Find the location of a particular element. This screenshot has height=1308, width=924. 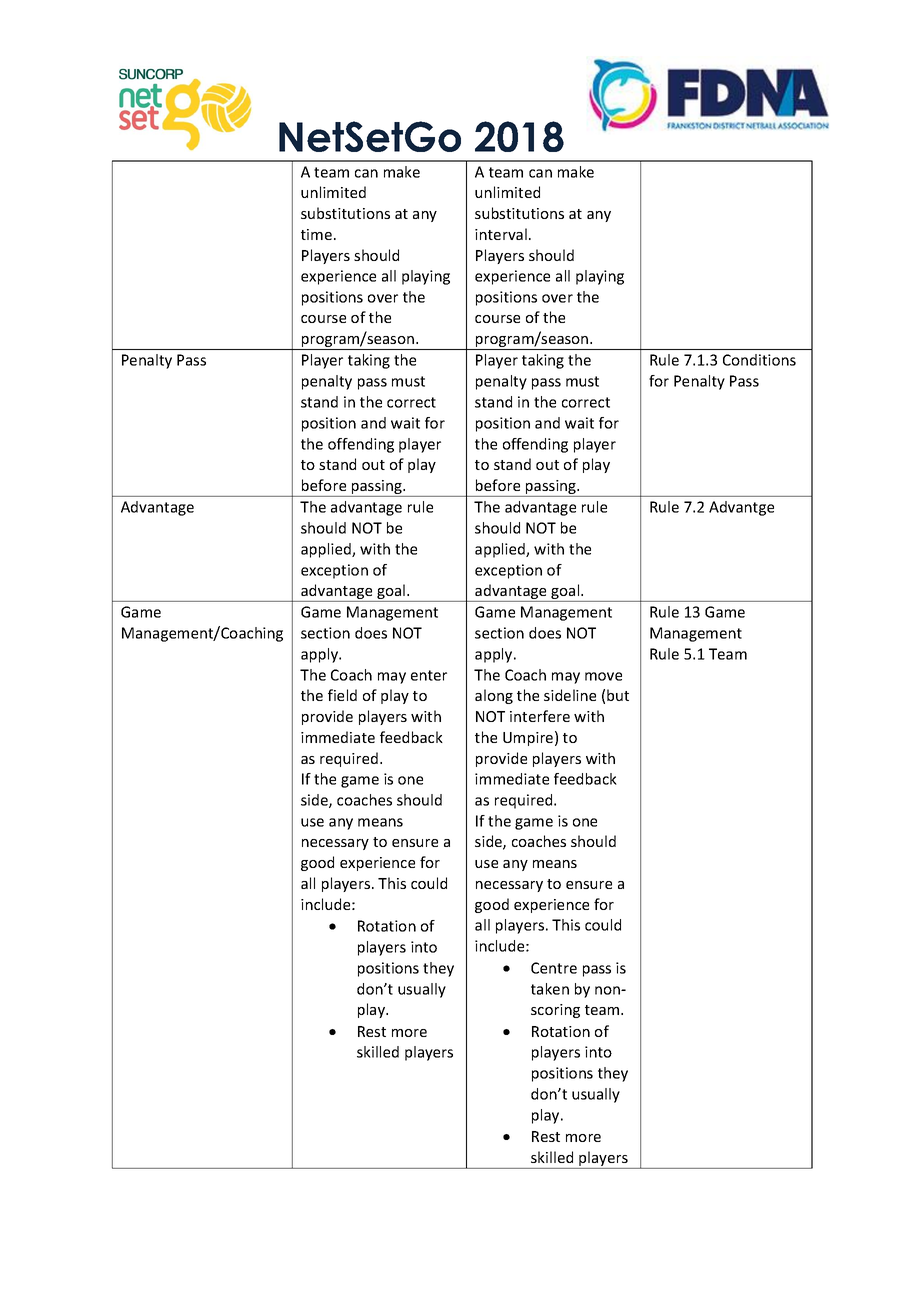

interval is located at coordinates (501, 234).
